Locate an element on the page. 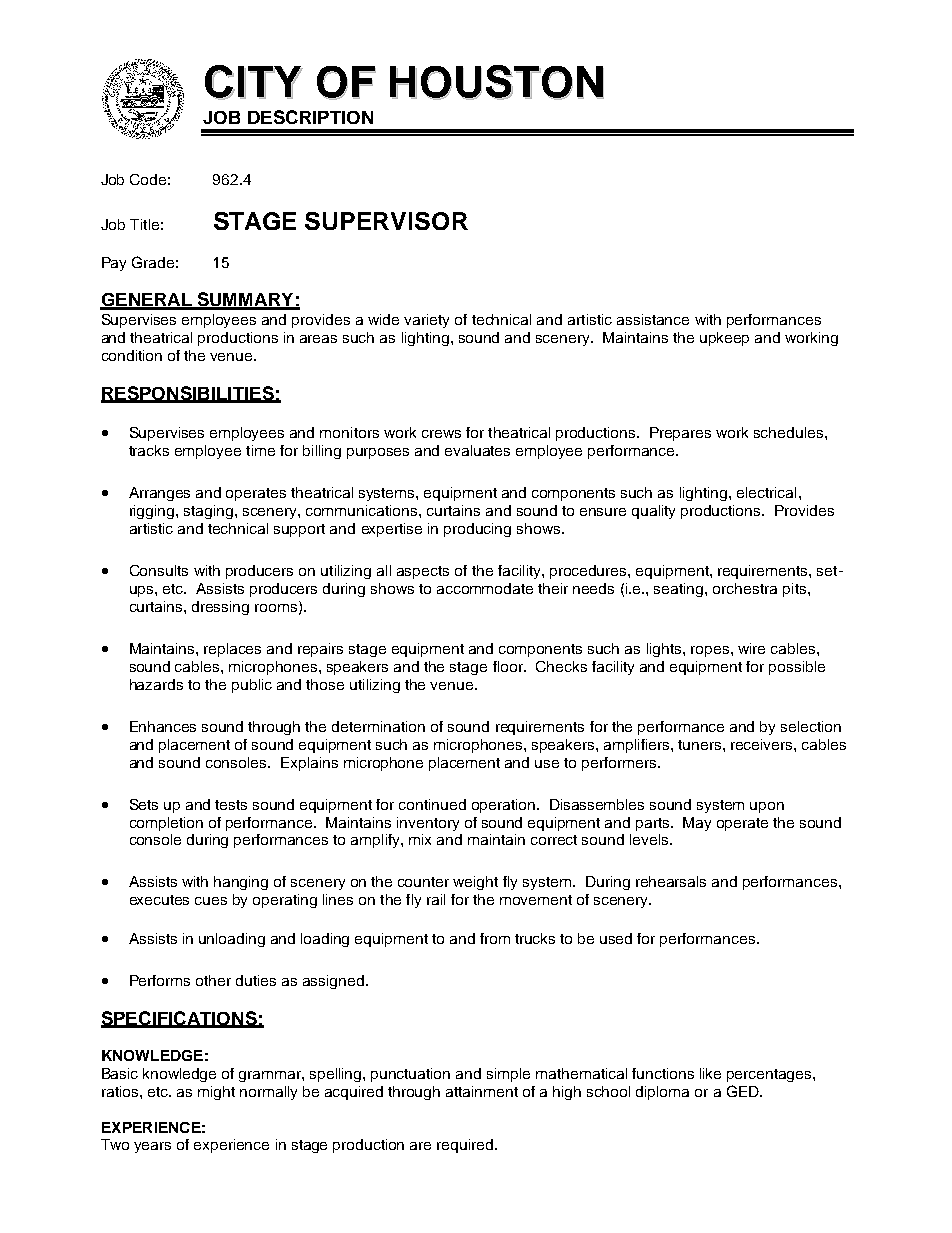 This document has width=952, height=1233. might is located at coordinates (216, 1093).
